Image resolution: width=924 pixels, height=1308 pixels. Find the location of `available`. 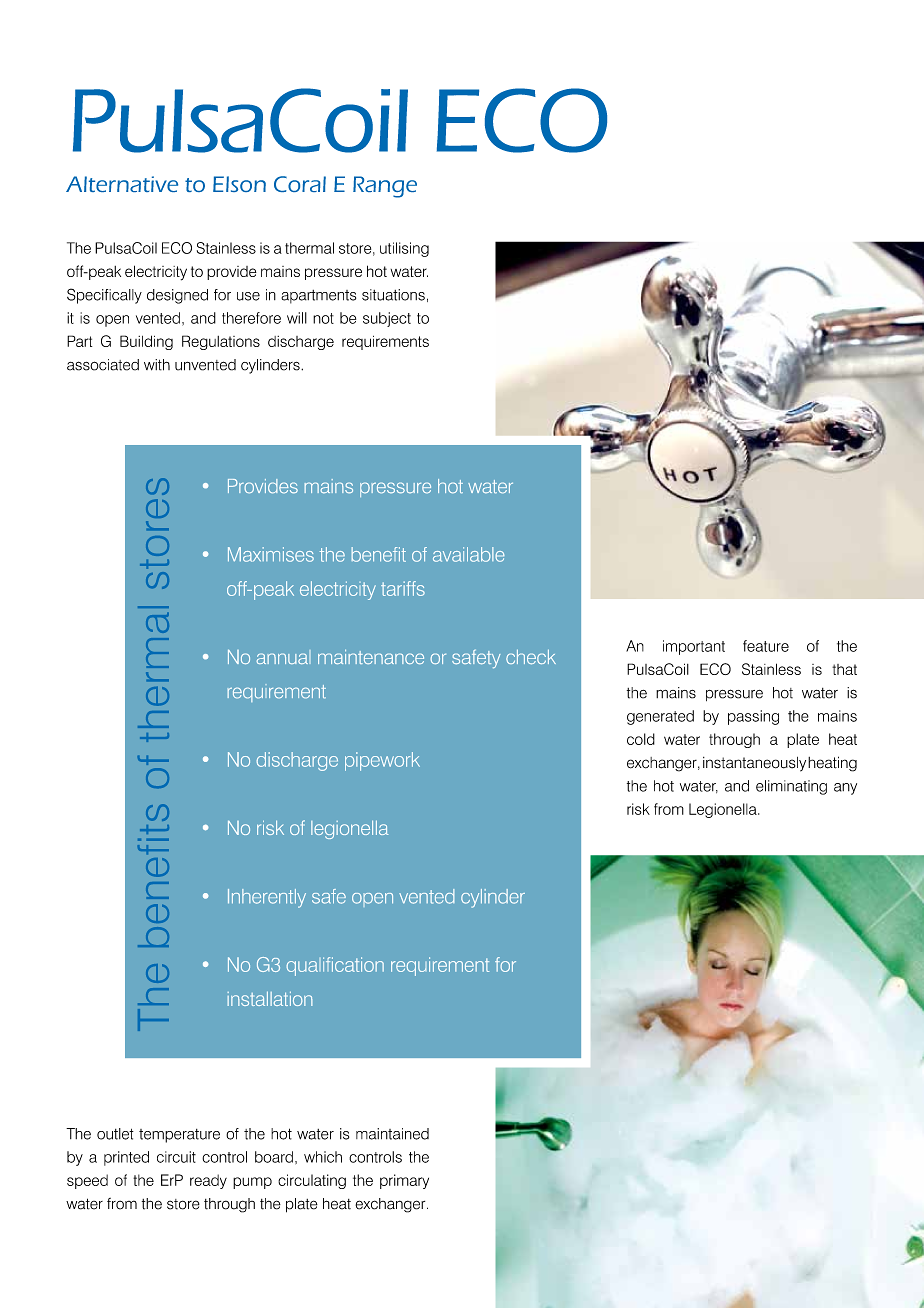

available is located at coordinates (468, 554).
